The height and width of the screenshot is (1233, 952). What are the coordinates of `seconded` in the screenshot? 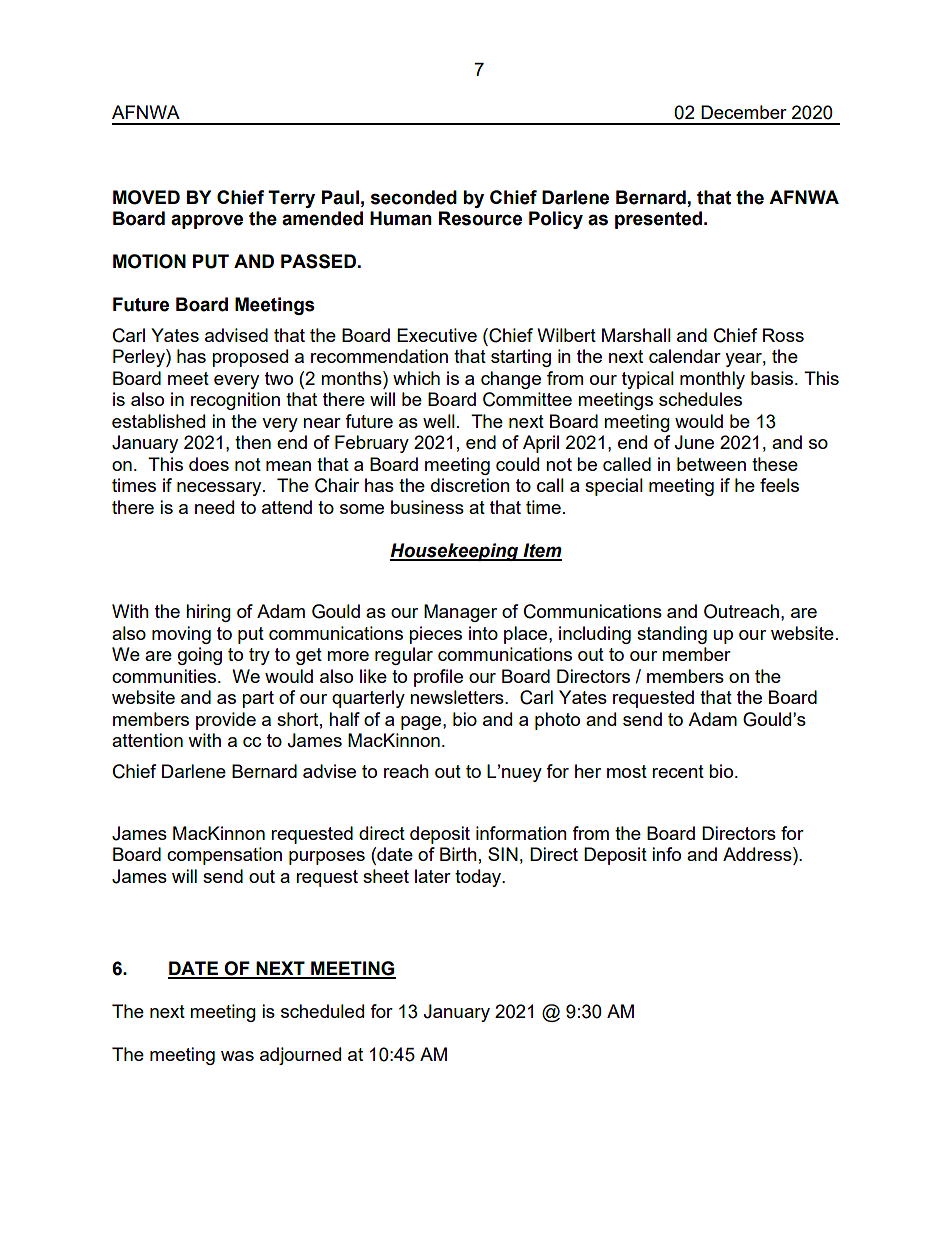 It's located at (414, 197).
